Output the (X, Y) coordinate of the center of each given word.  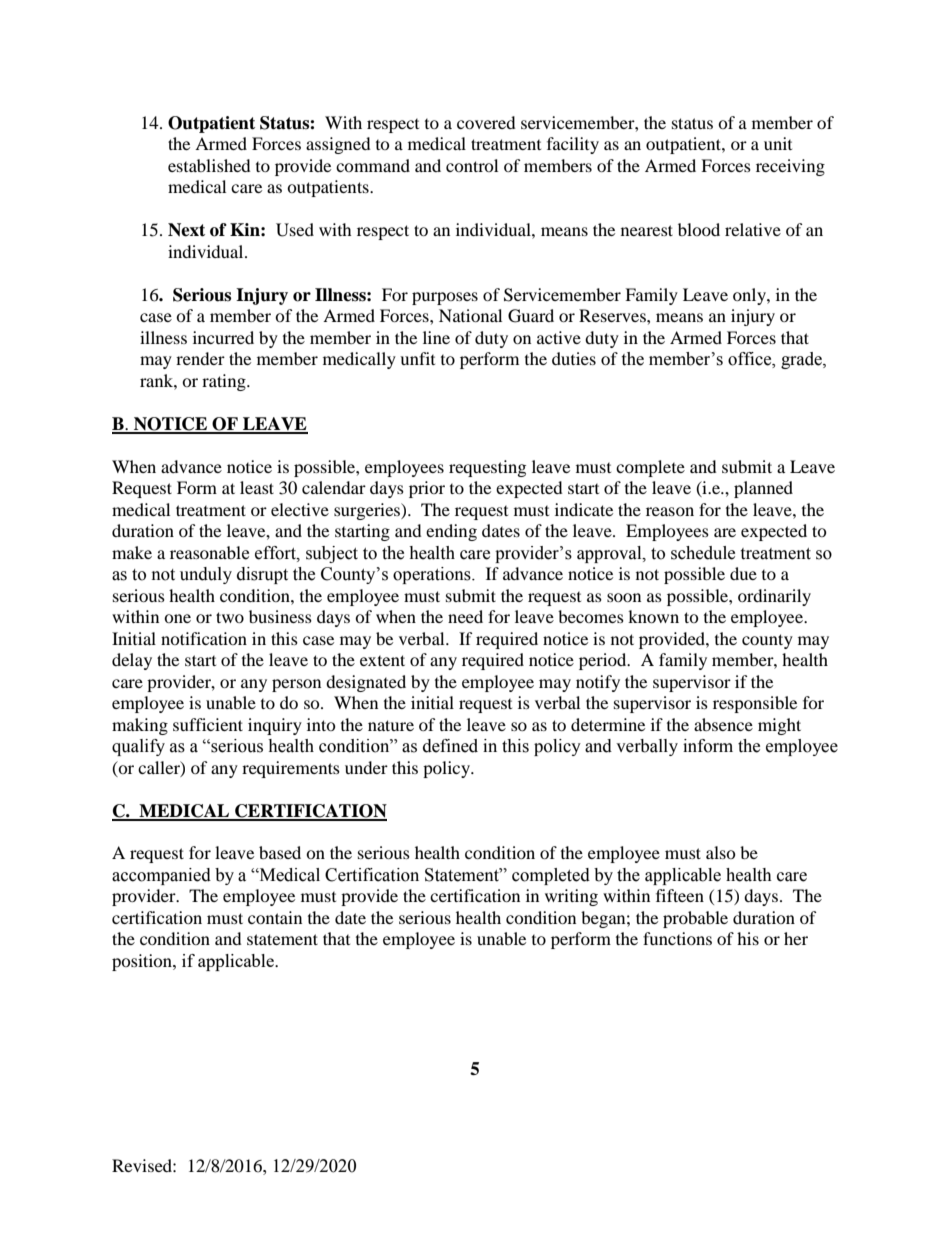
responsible (755, 704)
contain (275, 917)
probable (695, 919)
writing (571, 897)
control (472, 165)
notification (204, 638)
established (209, 165)
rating (225, 382)
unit (778, 143)
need (465, 616)
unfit (417, 358)
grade (802, 360)
